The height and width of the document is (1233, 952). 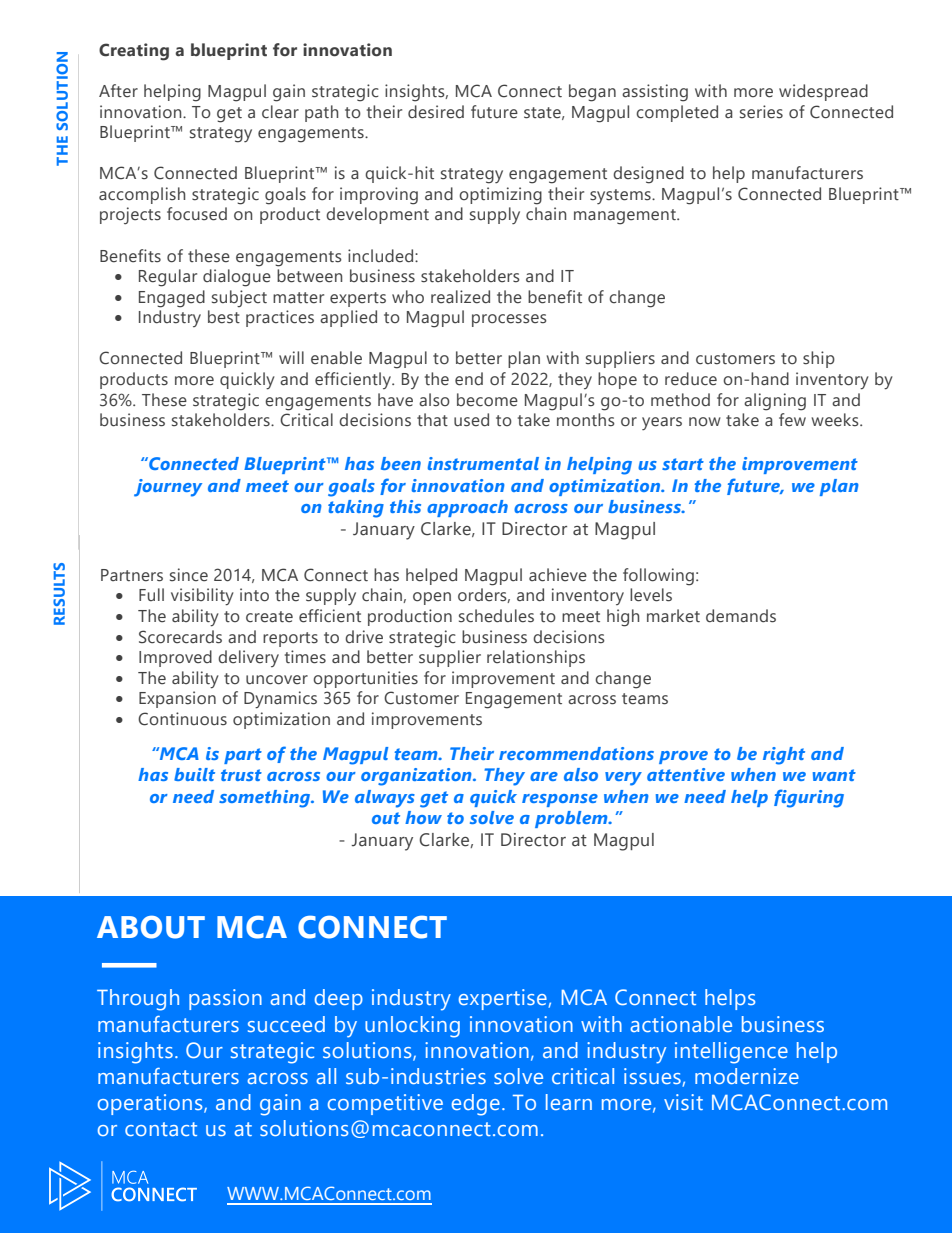 What do you see at coordinates (151, 1104) in the document?
I see `operations` at bounding box center [151, 1104].
